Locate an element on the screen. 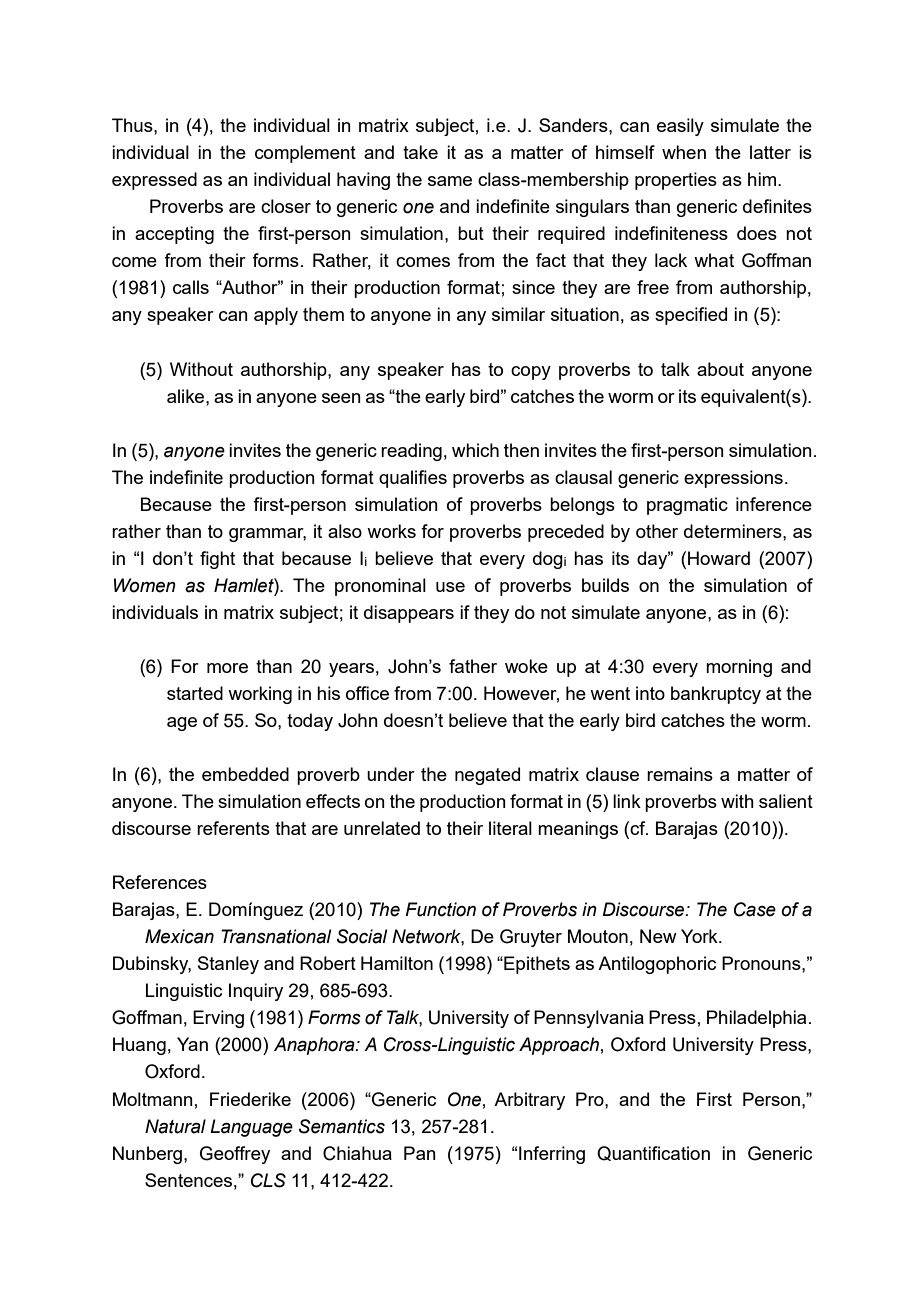  Thus is located at coordinates (133, 125).
